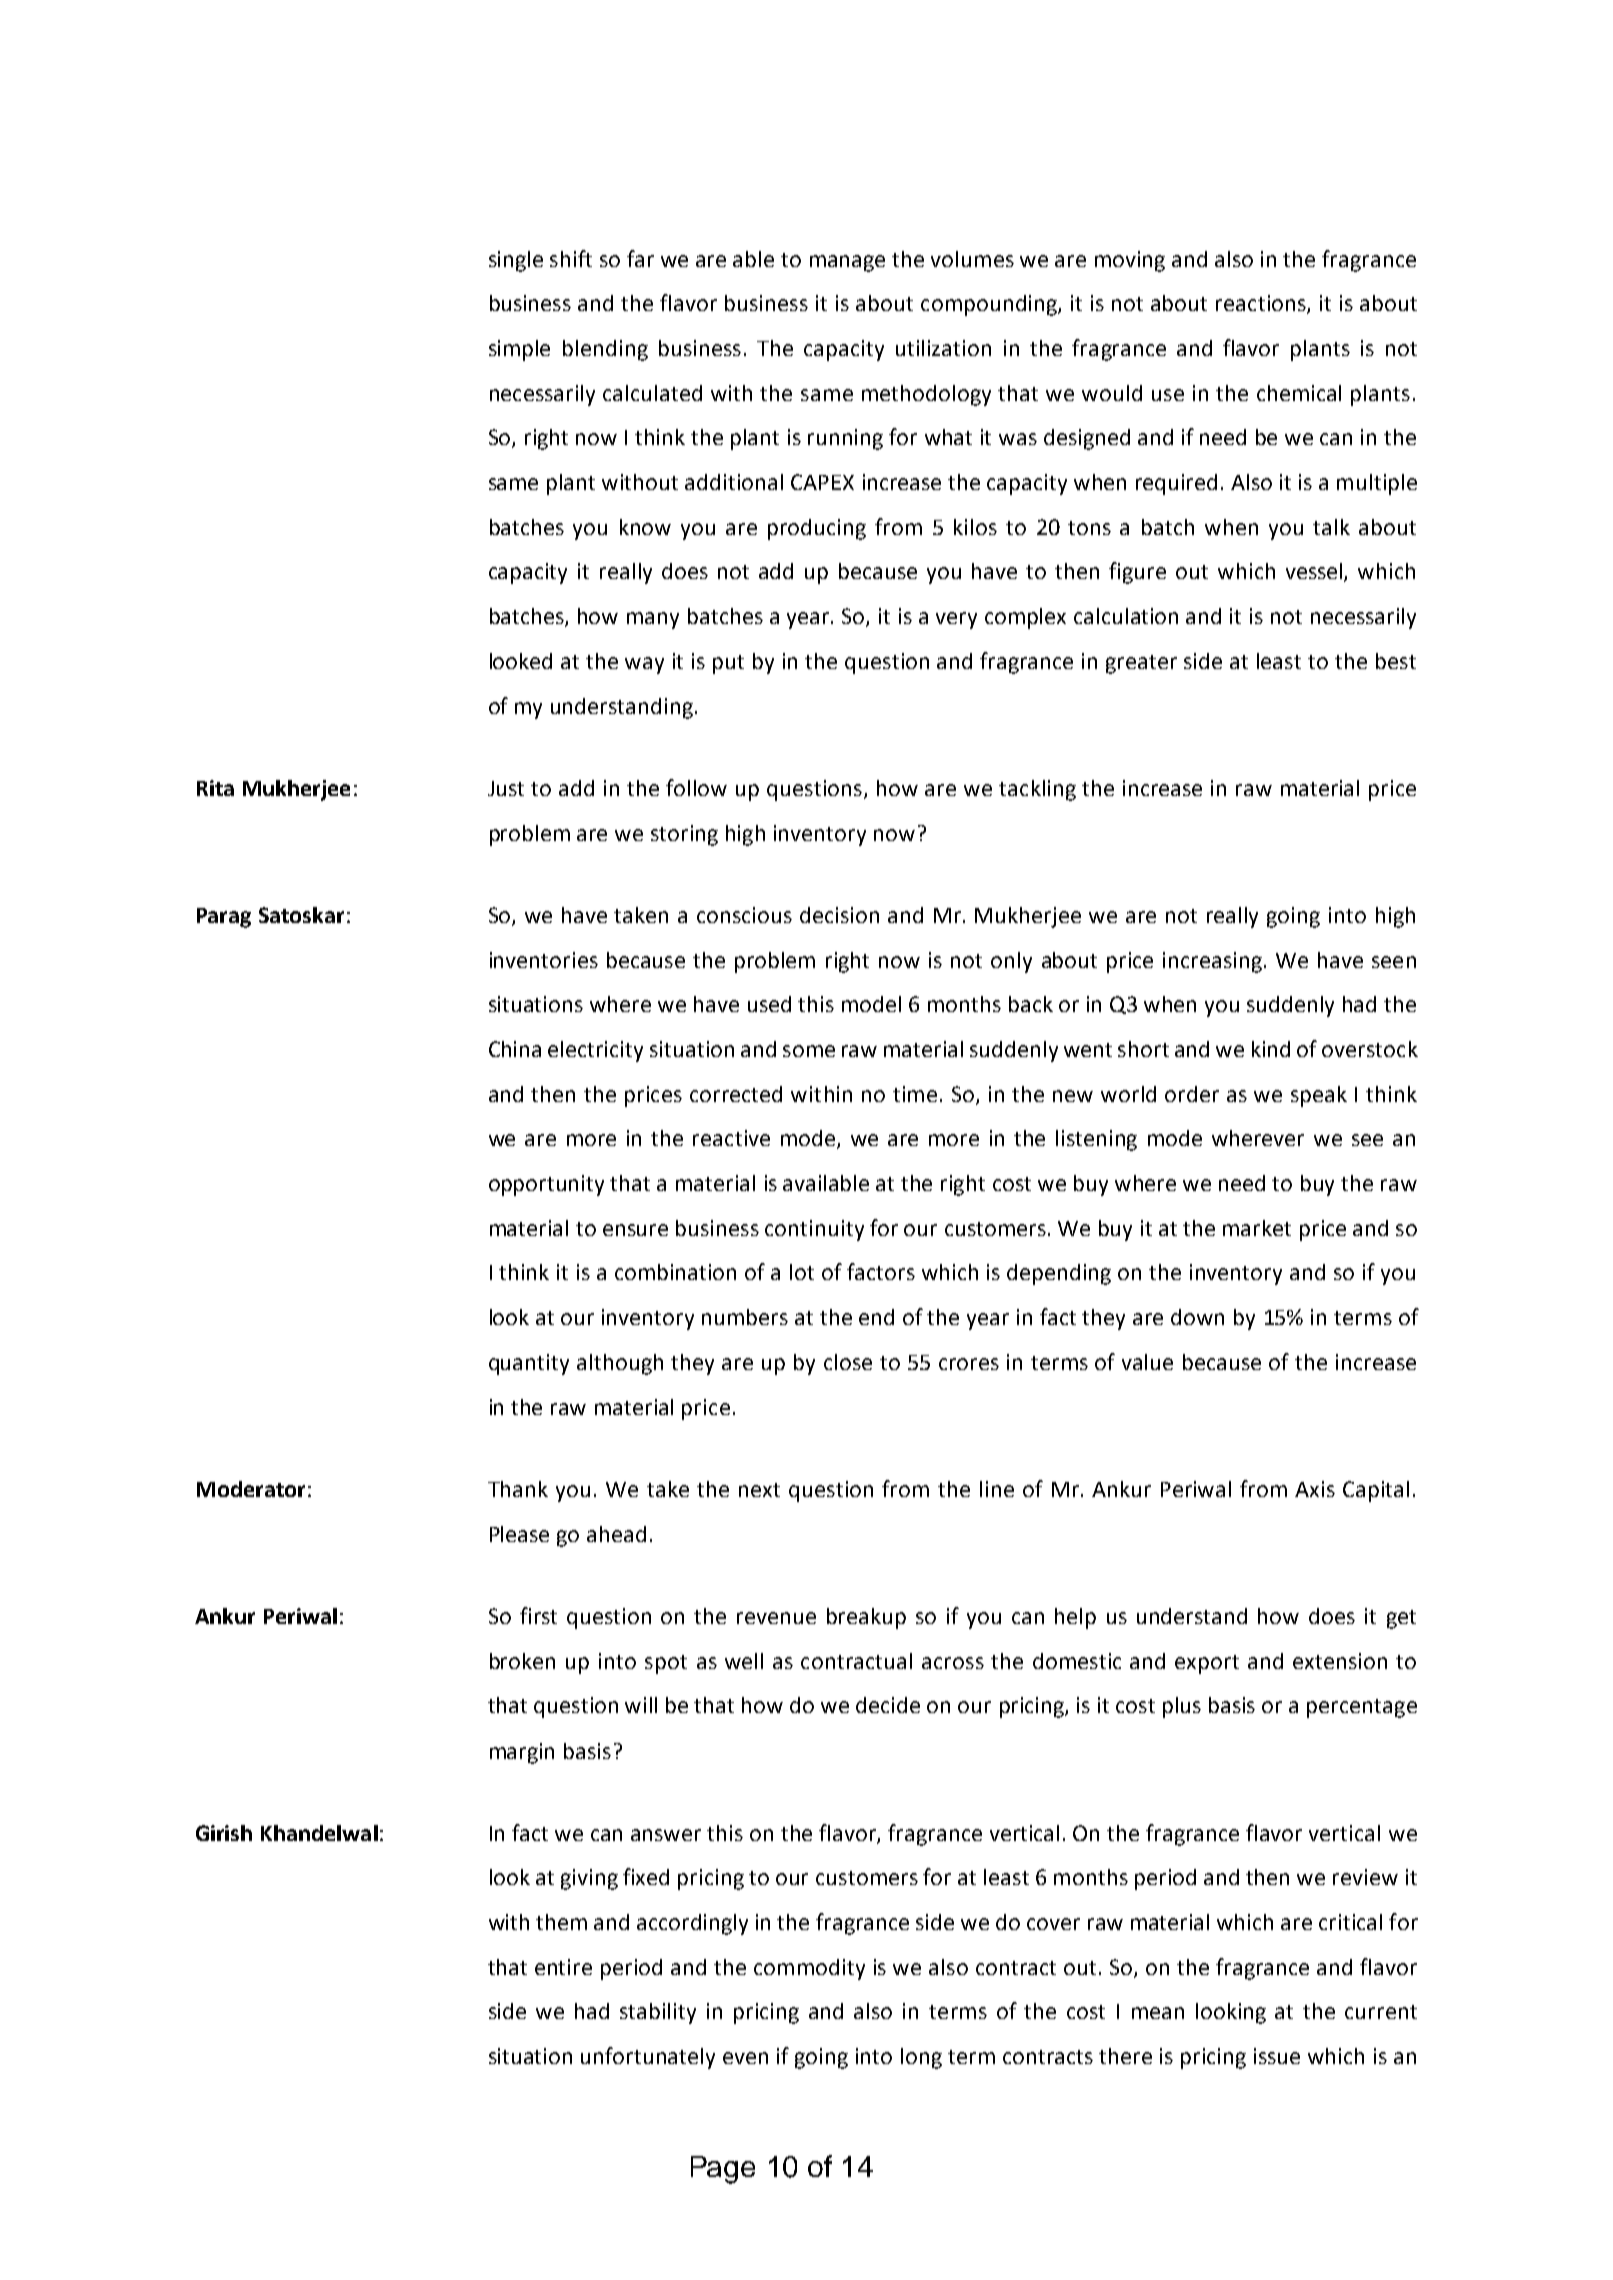 Image resolution: width=1613 pixels, height=2280 pixels. Describe the element at coordinates (1182, 1707) in the screenshot. I see `plus` at that location.
